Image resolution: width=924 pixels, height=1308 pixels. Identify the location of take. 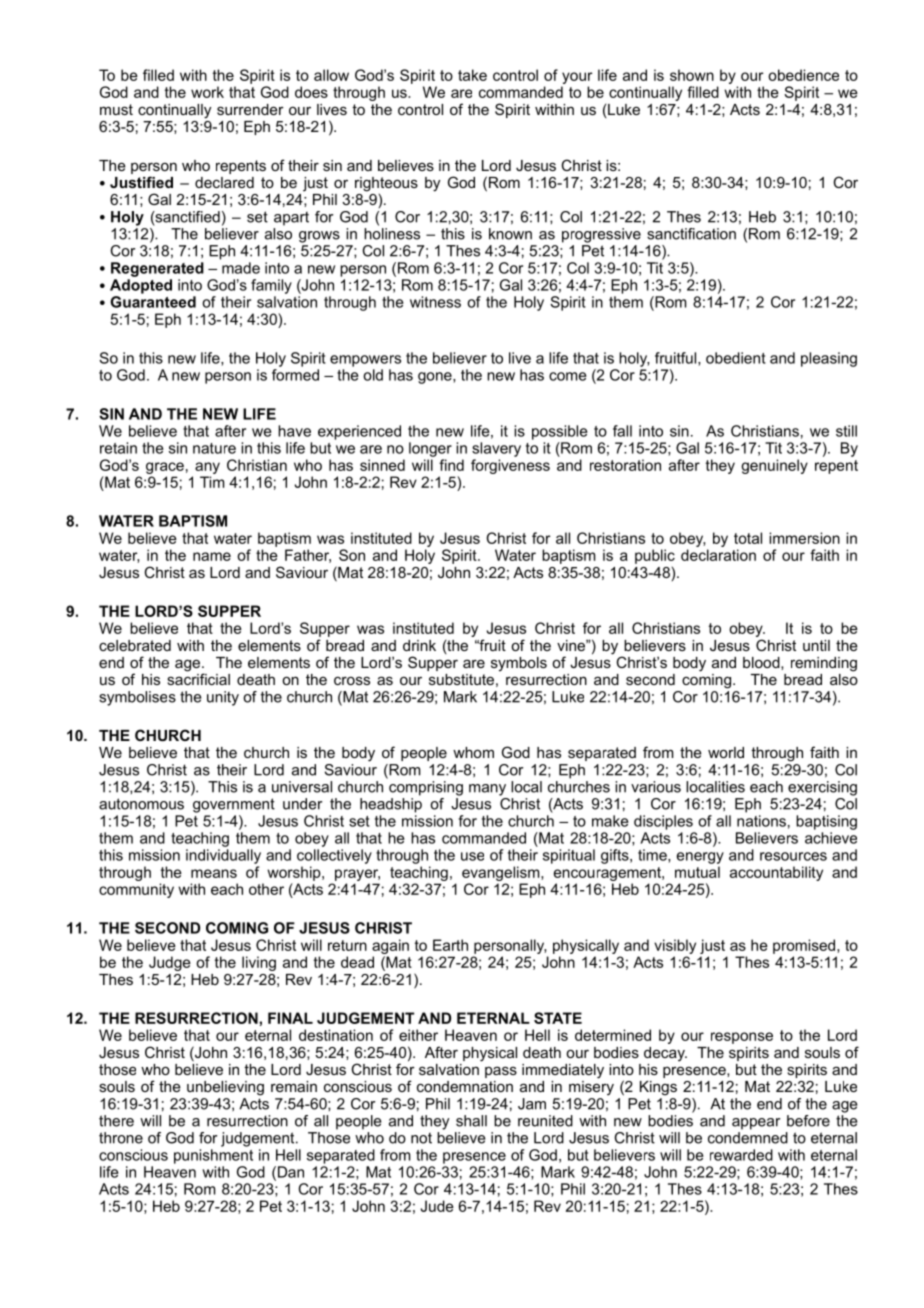
(472, 75).
